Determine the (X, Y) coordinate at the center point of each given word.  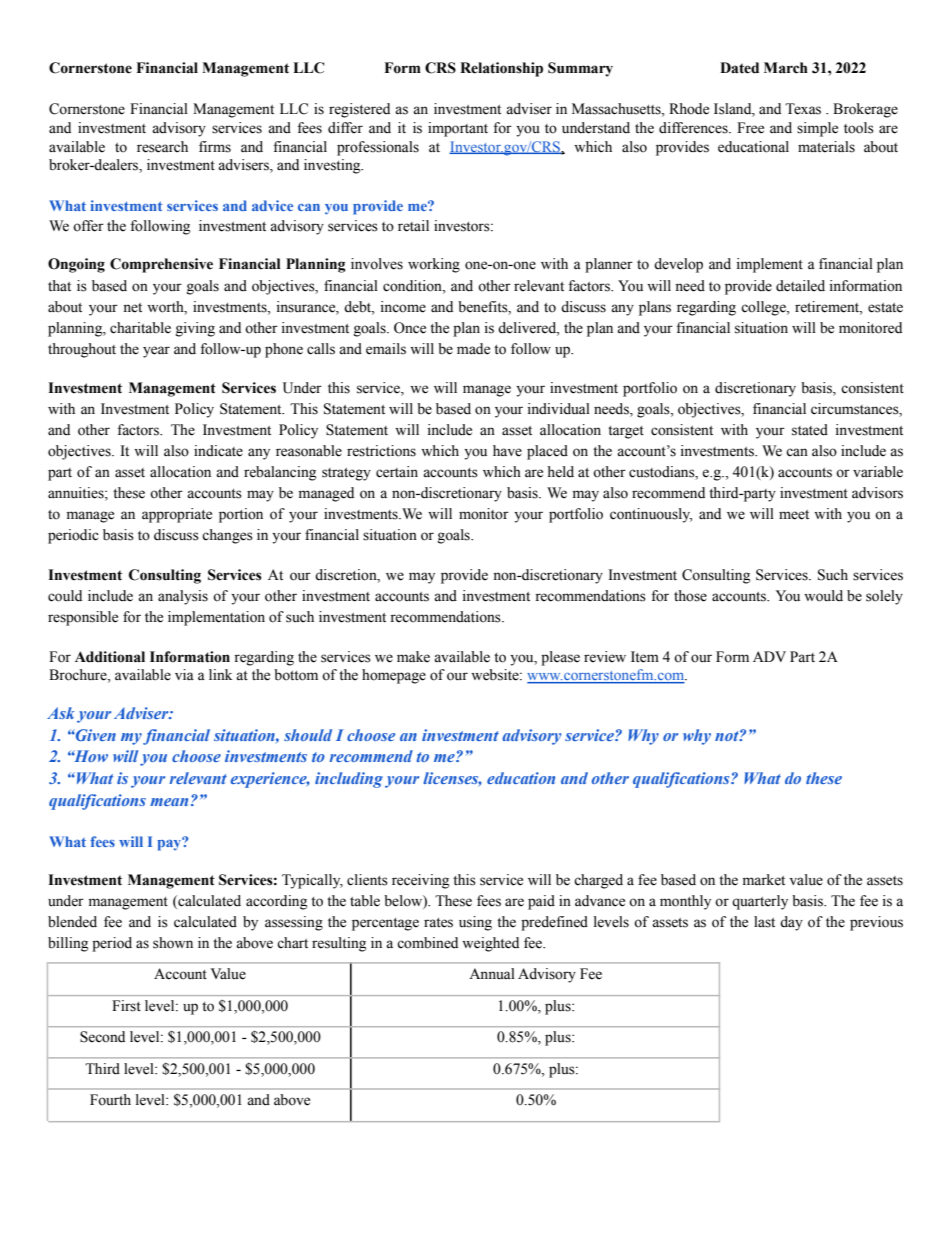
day (791, 923)
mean (169, 802)
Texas (803, 109)
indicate (218, 451)
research (162, 147)
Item (645, 657)
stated (810, 430)
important (458, 129)
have (507, 451)
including (349, 780)
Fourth (110, 1100)
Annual (492, 973)
